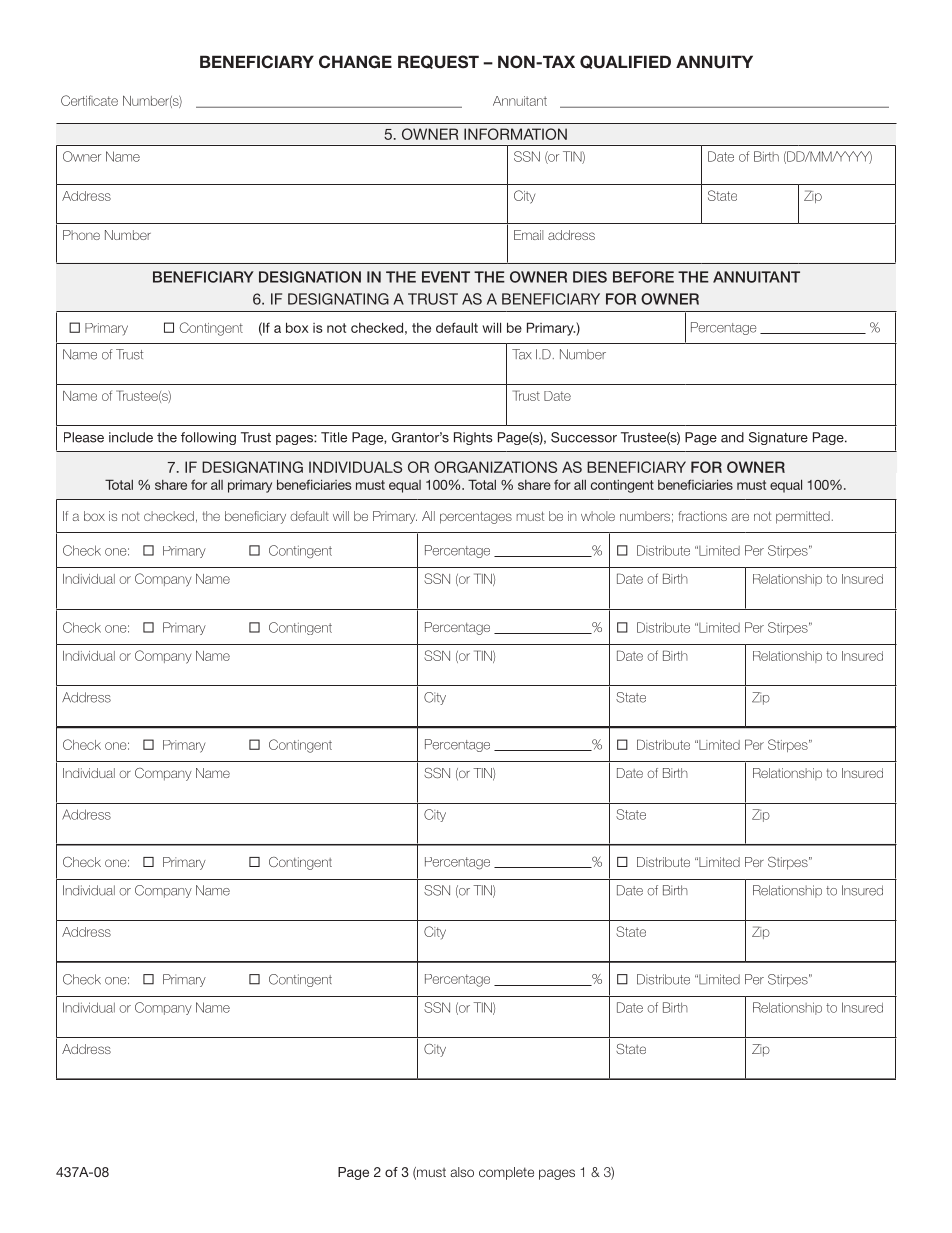 Image resolution: width=952 pixels, height=1233 pixels. What do you see at coordinates (462, 1172) in the screenshot?
I see `also` at bounding box center [462, 1172].
